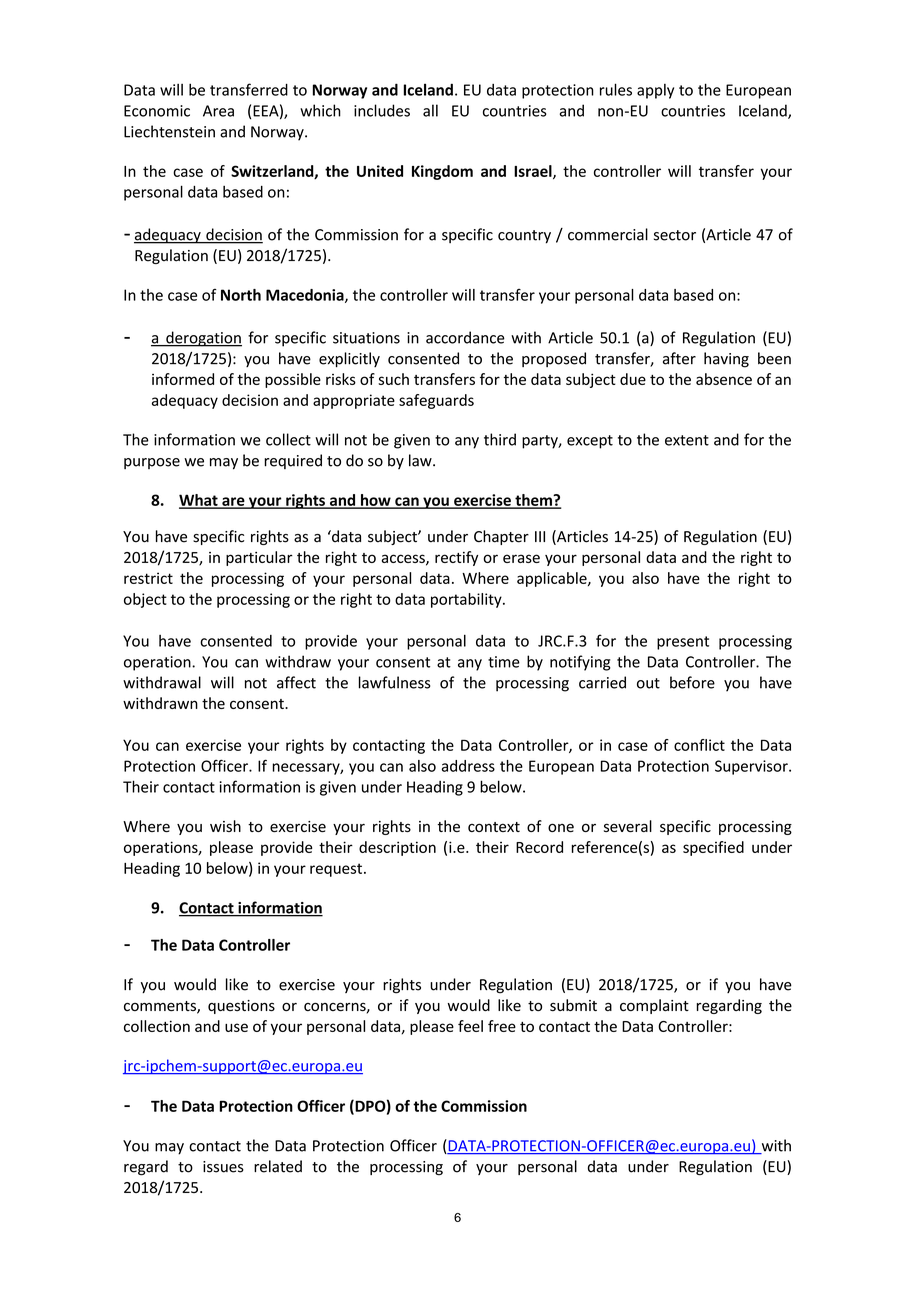 The height and width of the screenshot is (1308, 924). I want to click on informed, so click(183, 379).
